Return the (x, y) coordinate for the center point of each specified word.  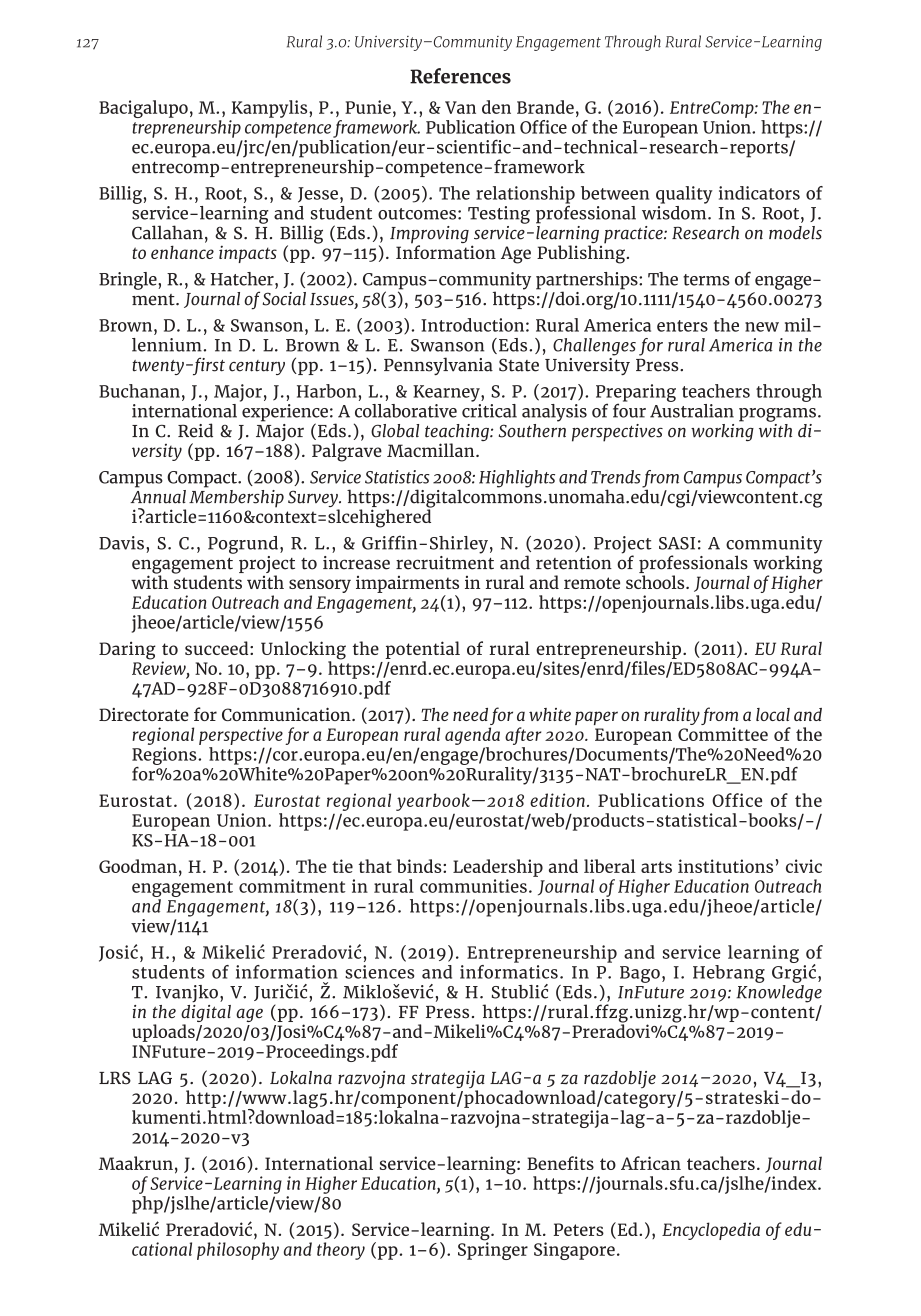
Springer (493, 1250)
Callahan (167, 232)
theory (341, 1251)
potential (423, 650)
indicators (759, 193)
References (460, 76)
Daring (127, 650)
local (773, 714)
